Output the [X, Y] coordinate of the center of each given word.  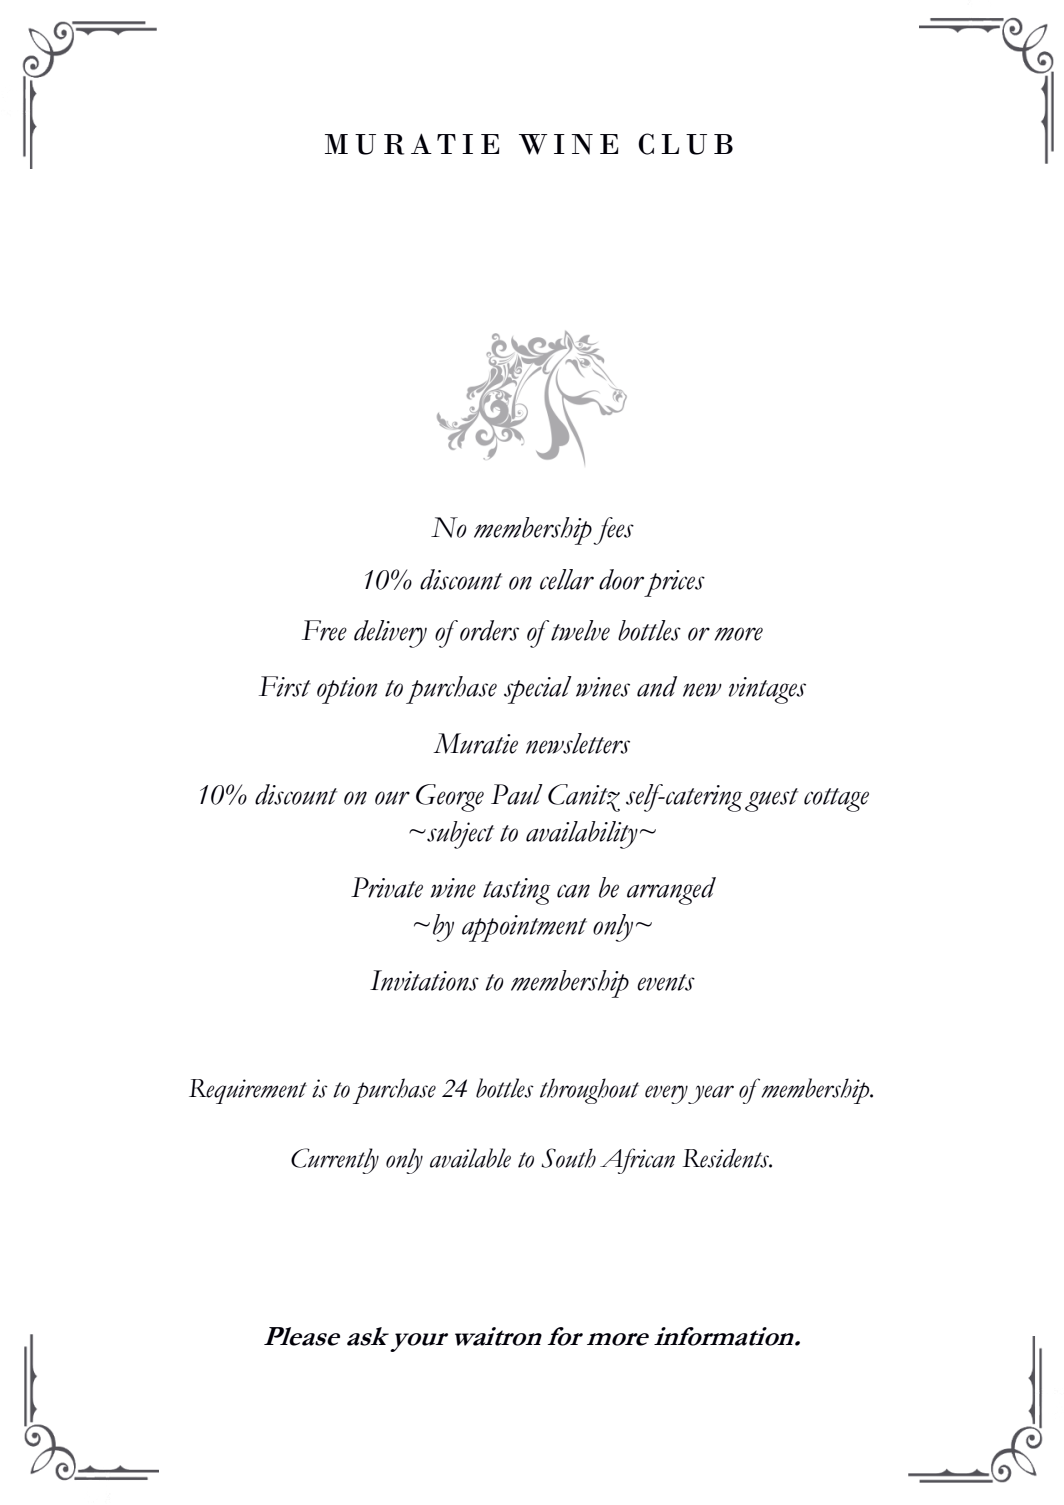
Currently [335, 1161]
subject [459, 835]
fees [613, 531]
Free [324, 630]
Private [387, 887]
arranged [671, 891]
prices [674, 583]
